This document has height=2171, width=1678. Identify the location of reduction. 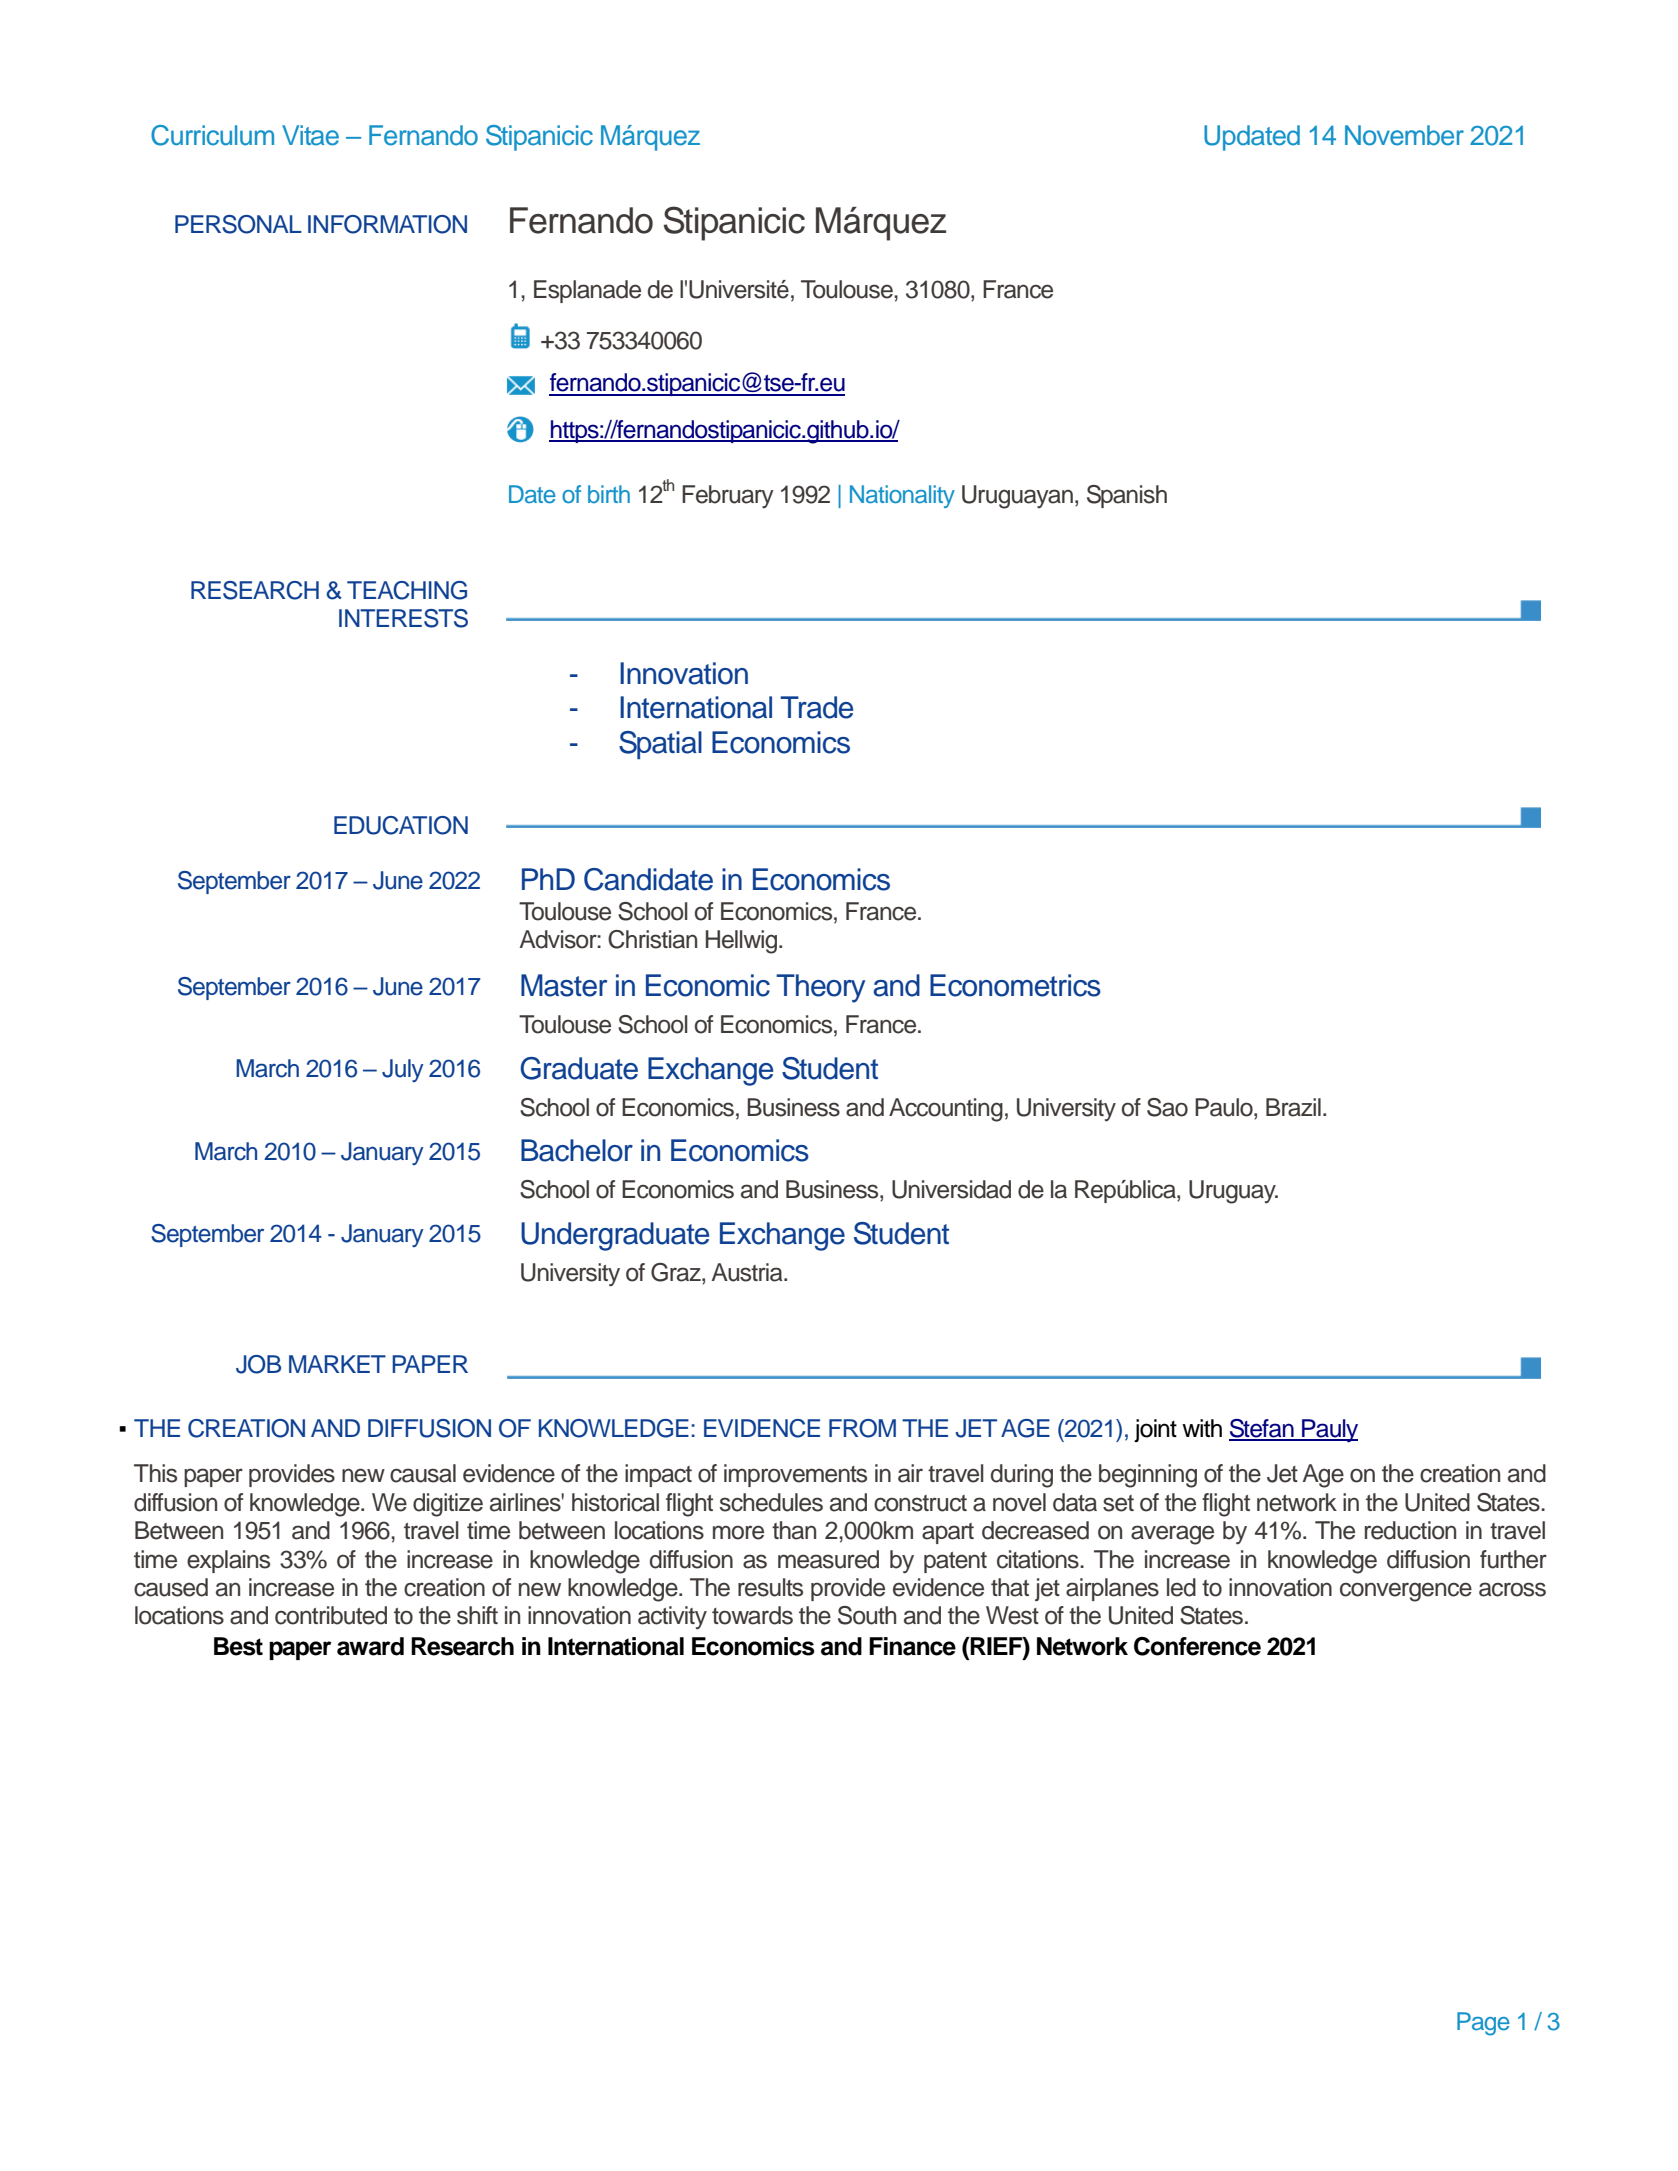
(1410, 1530).
